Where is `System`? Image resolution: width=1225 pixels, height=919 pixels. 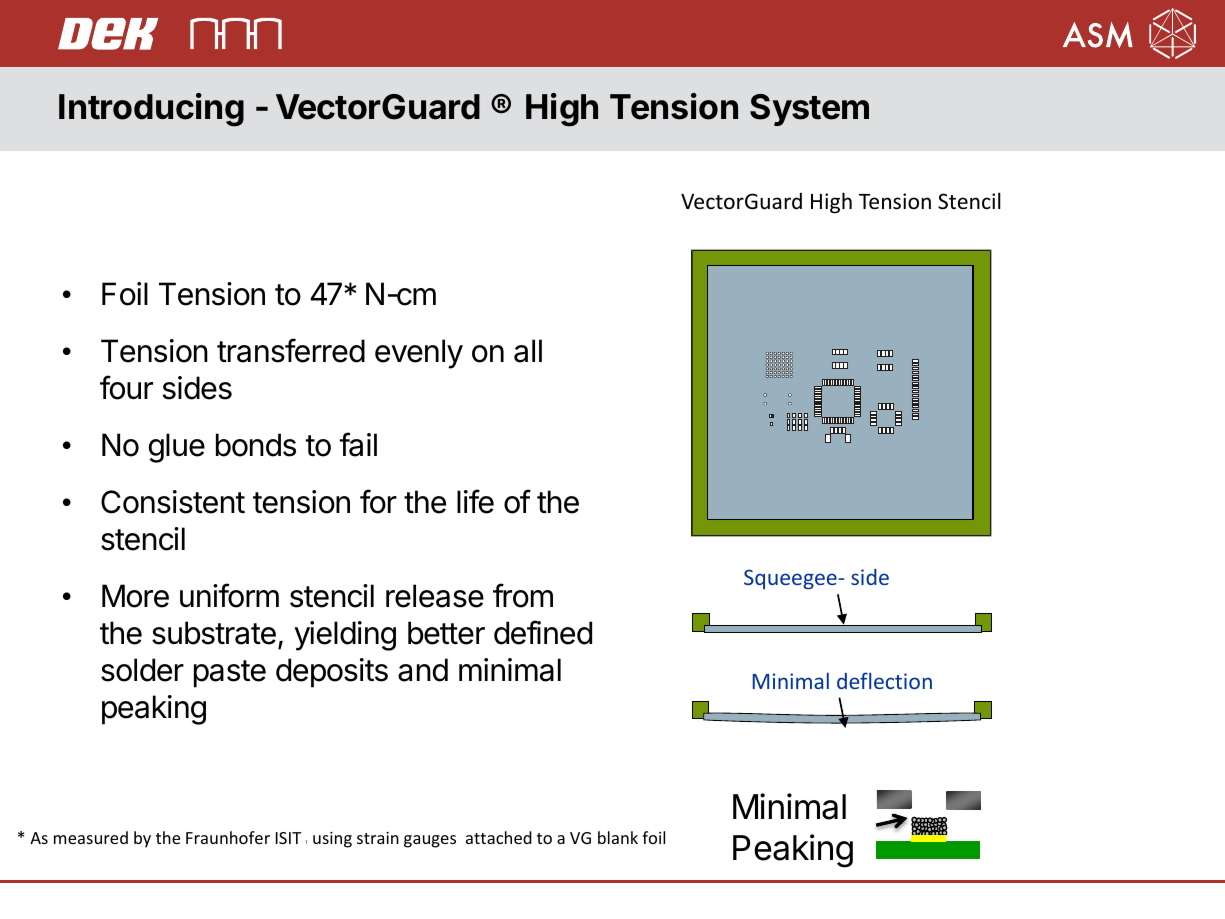 System is located at coordinates (809, 110).
